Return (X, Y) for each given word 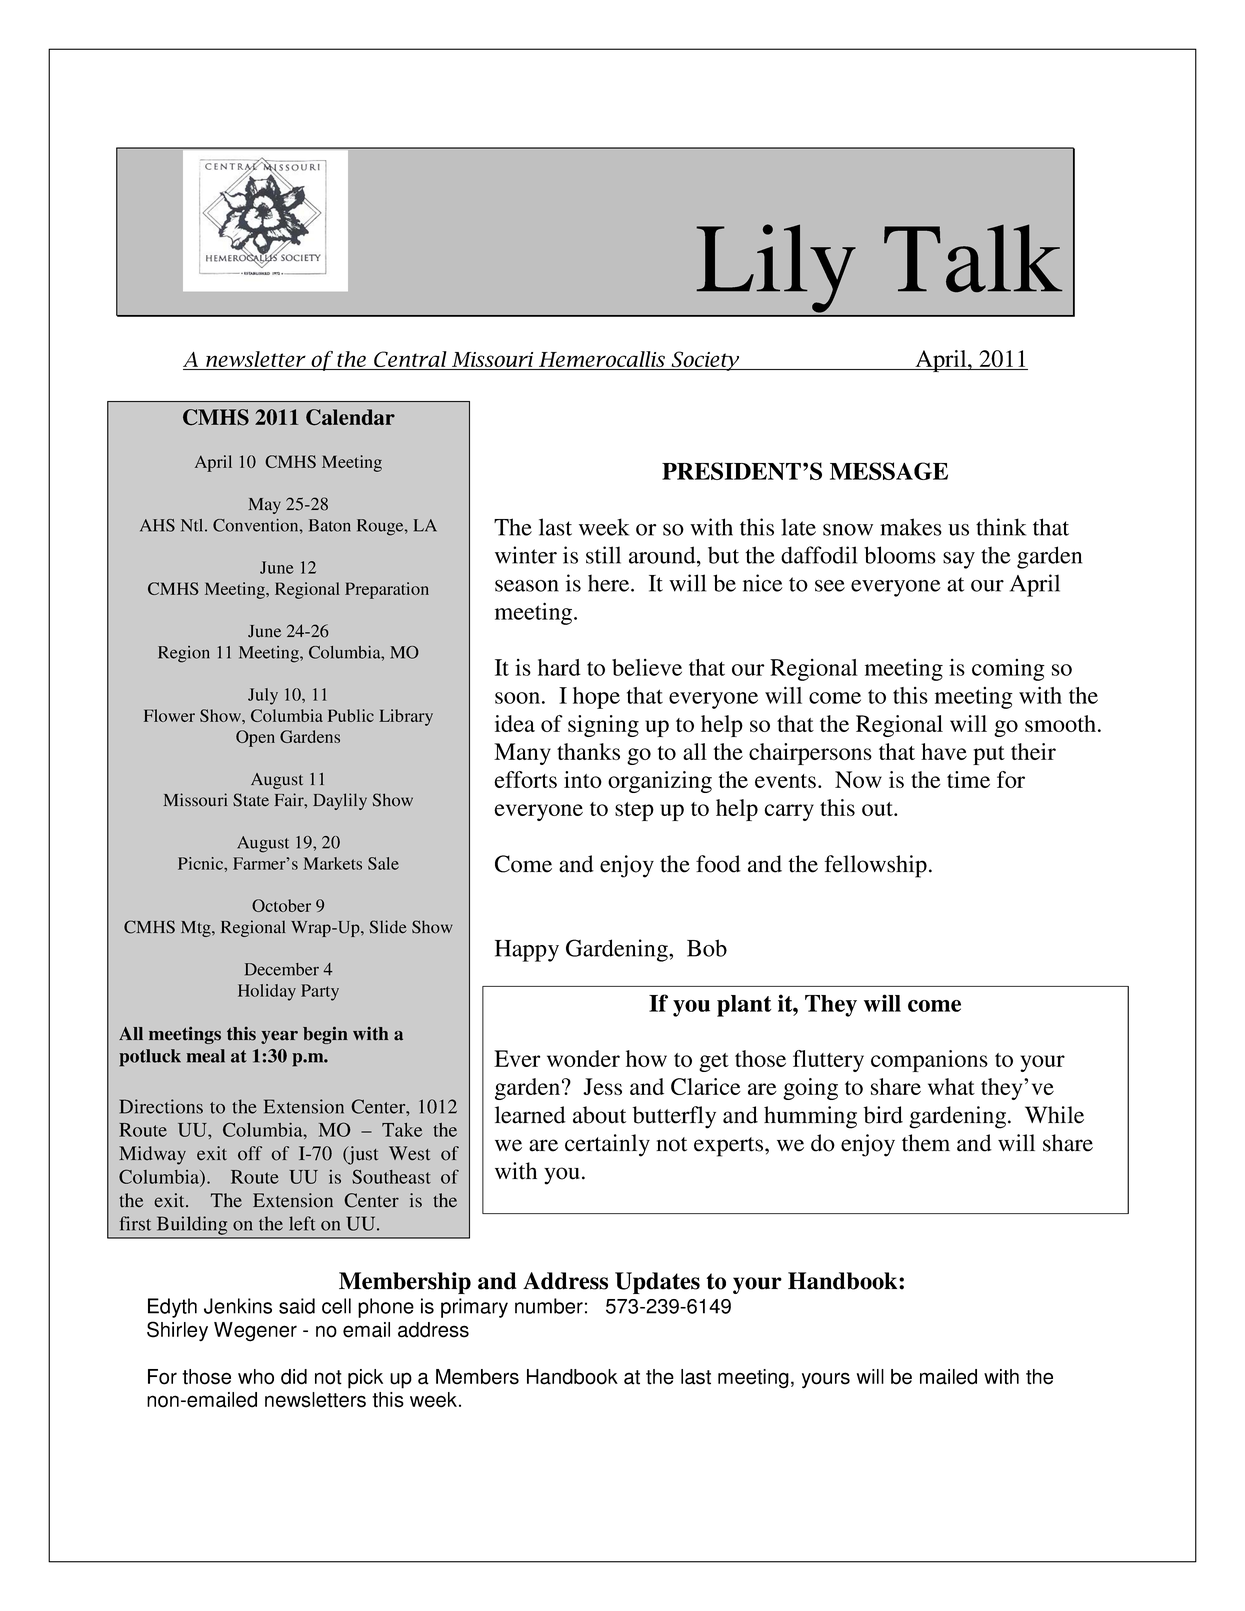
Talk (973, 258)
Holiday (267, 992)
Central (410, 360)
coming (1008, 670)
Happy (527, 951)
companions (929, 1061)
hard (559, 667)
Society (705, 361)
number (549, 1306)
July (263, 696)
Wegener (255, 1332)
